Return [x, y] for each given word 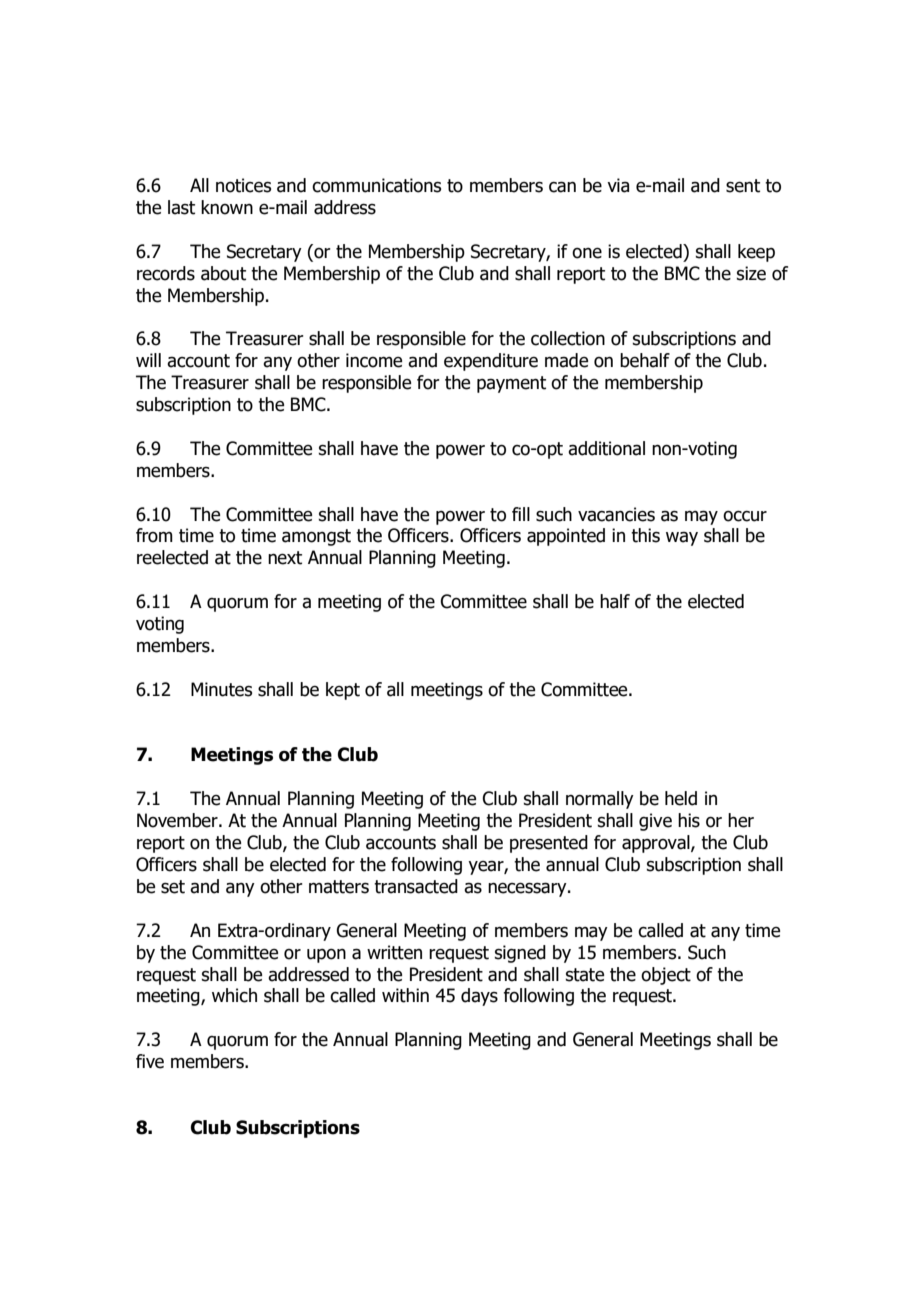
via [618, 185]
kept [343, 691]
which [234, 995]
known [227, 207]
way [682, 538]
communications [376, 185]
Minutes [221, 689]
